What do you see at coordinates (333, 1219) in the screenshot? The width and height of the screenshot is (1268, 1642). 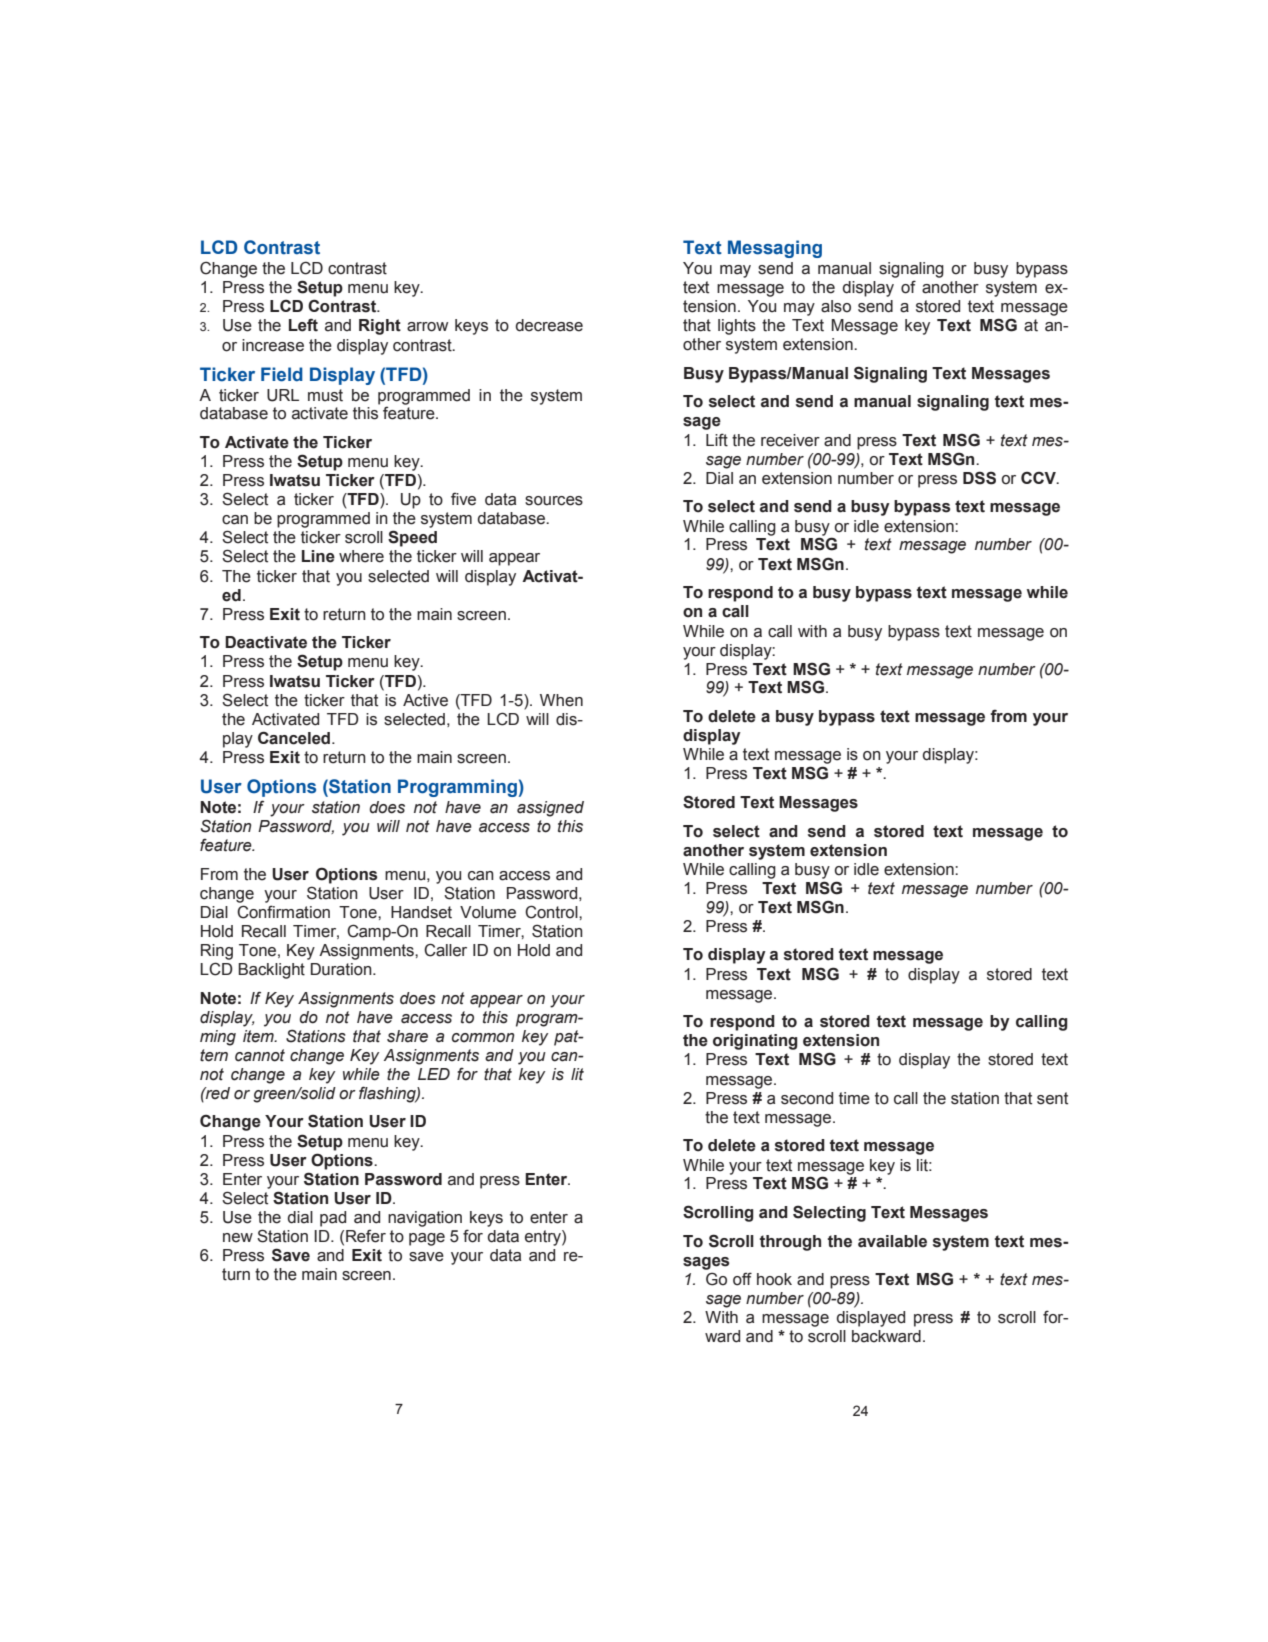 I see `pad` at bounding box center [333, 1219].
